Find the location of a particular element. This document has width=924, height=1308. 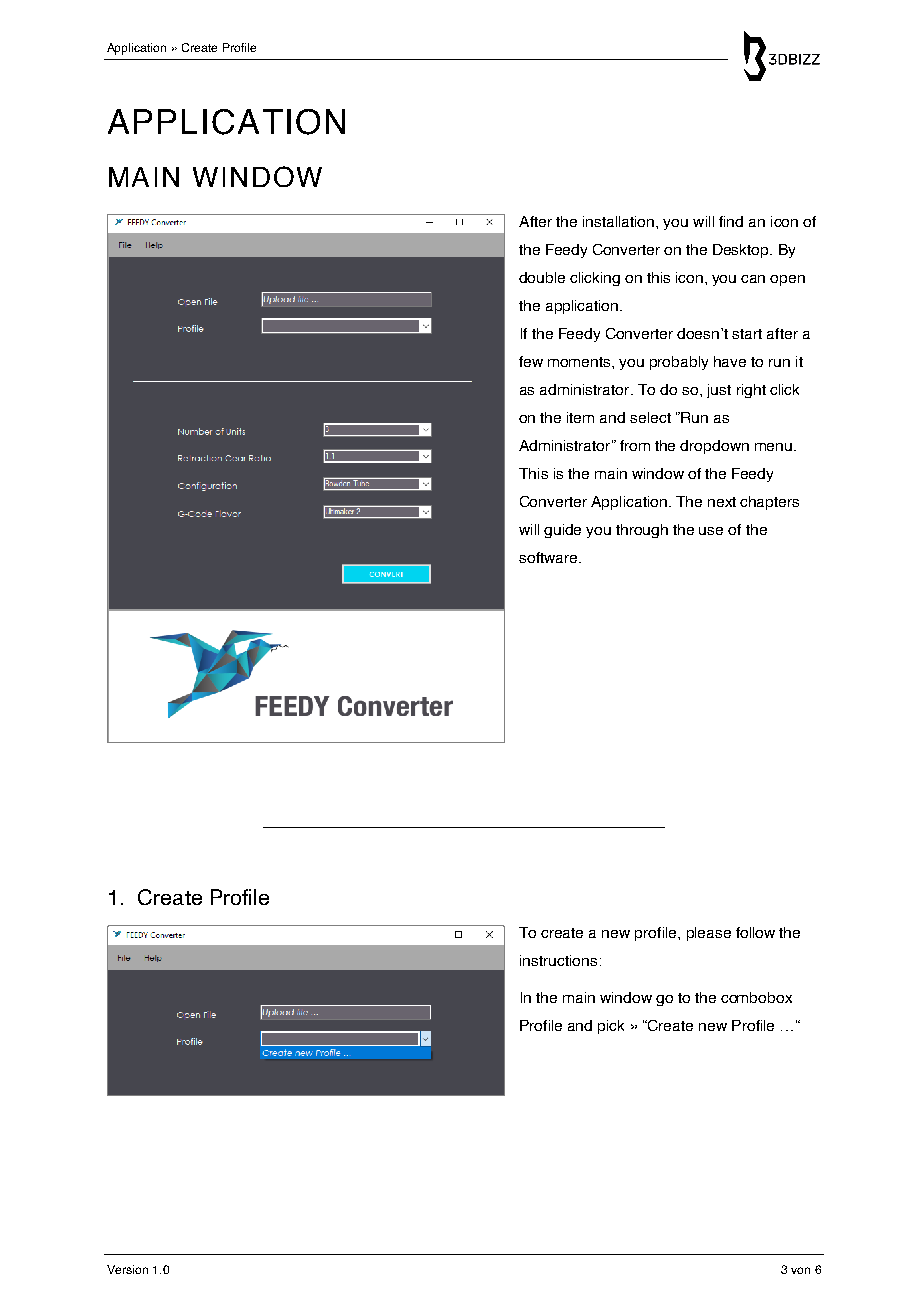

few is located at coordinates (531, 361).
